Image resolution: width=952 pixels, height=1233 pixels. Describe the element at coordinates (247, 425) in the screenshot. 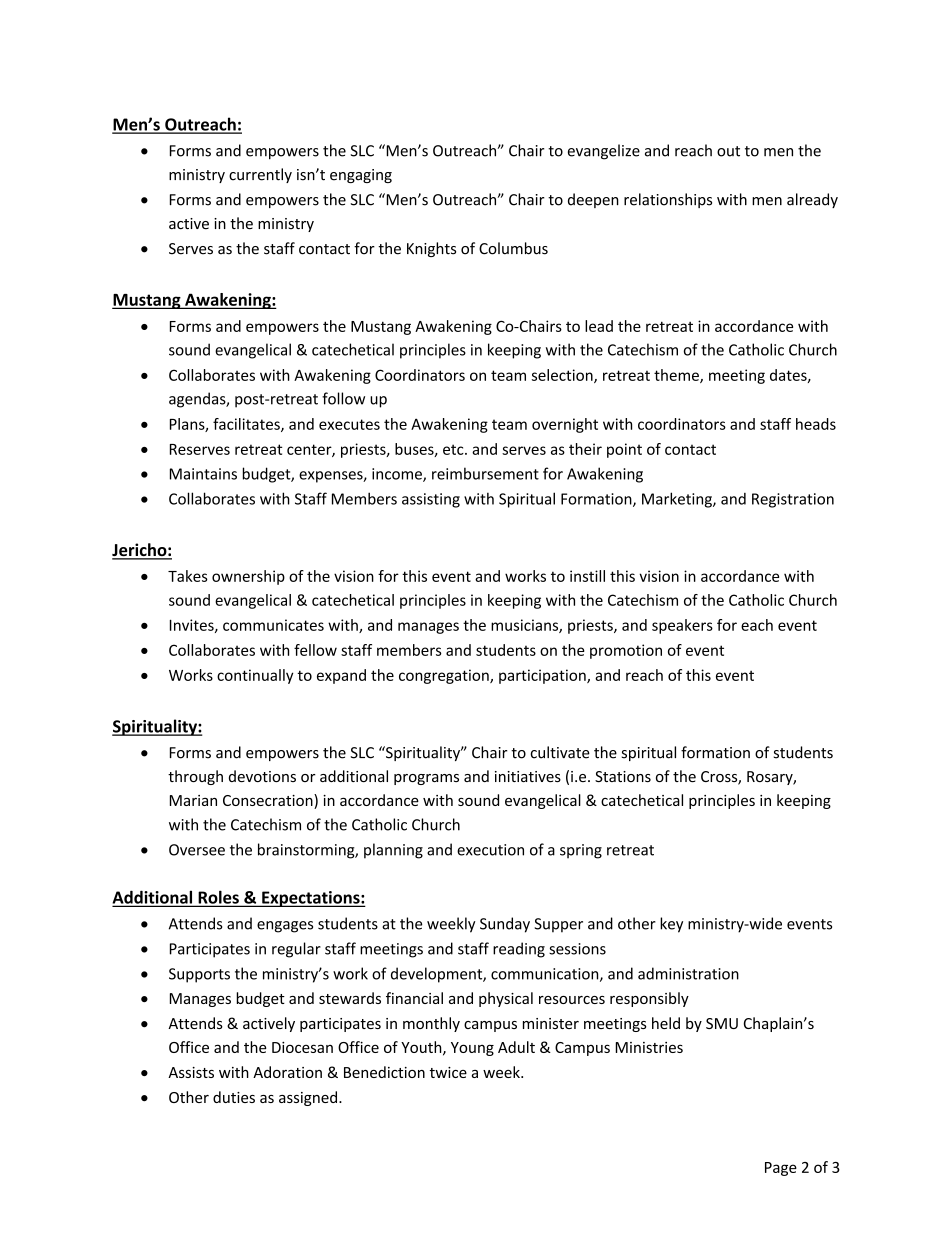

I see `facilitates` at that location.
